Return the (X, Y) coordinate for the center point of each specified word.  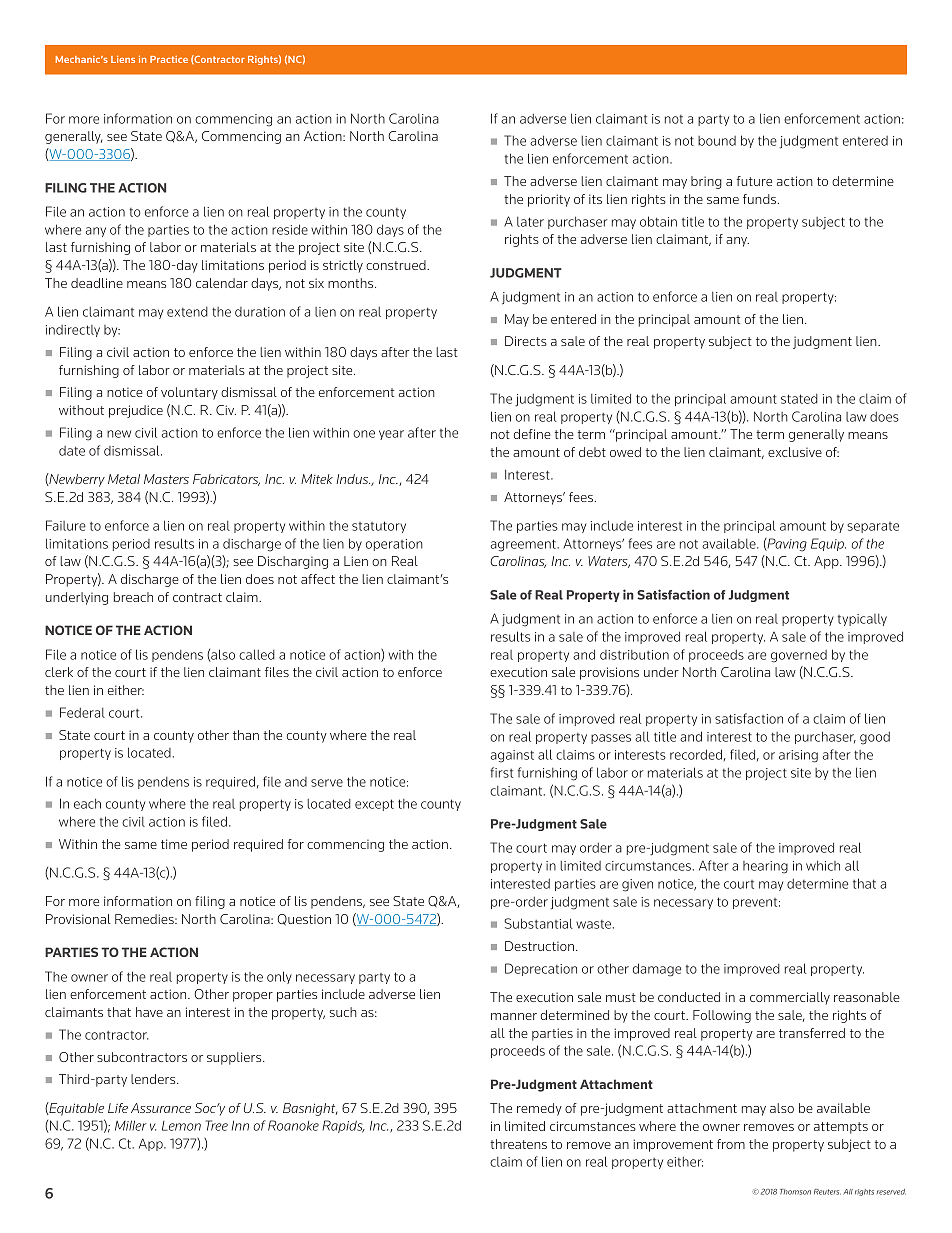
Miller (131, 1125)
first (501, 772)
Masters (166, 479)
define (532, 434)
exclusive (795, 452)
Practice (169, 59)
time (174, 844)
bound (717, 141)
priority (549, 200)
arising (798, 756)
